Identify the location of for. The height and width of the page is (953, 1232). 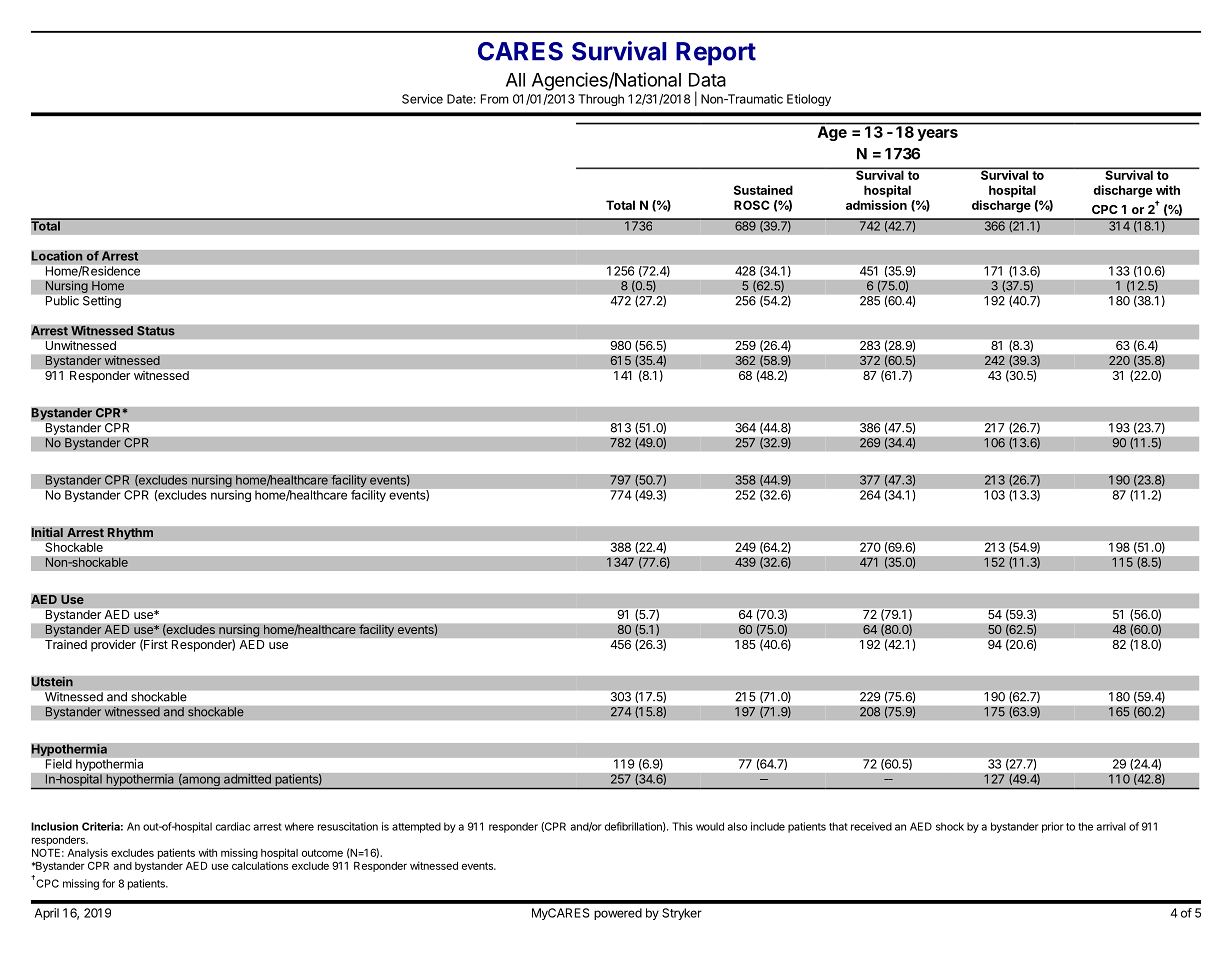
(108, 883).
